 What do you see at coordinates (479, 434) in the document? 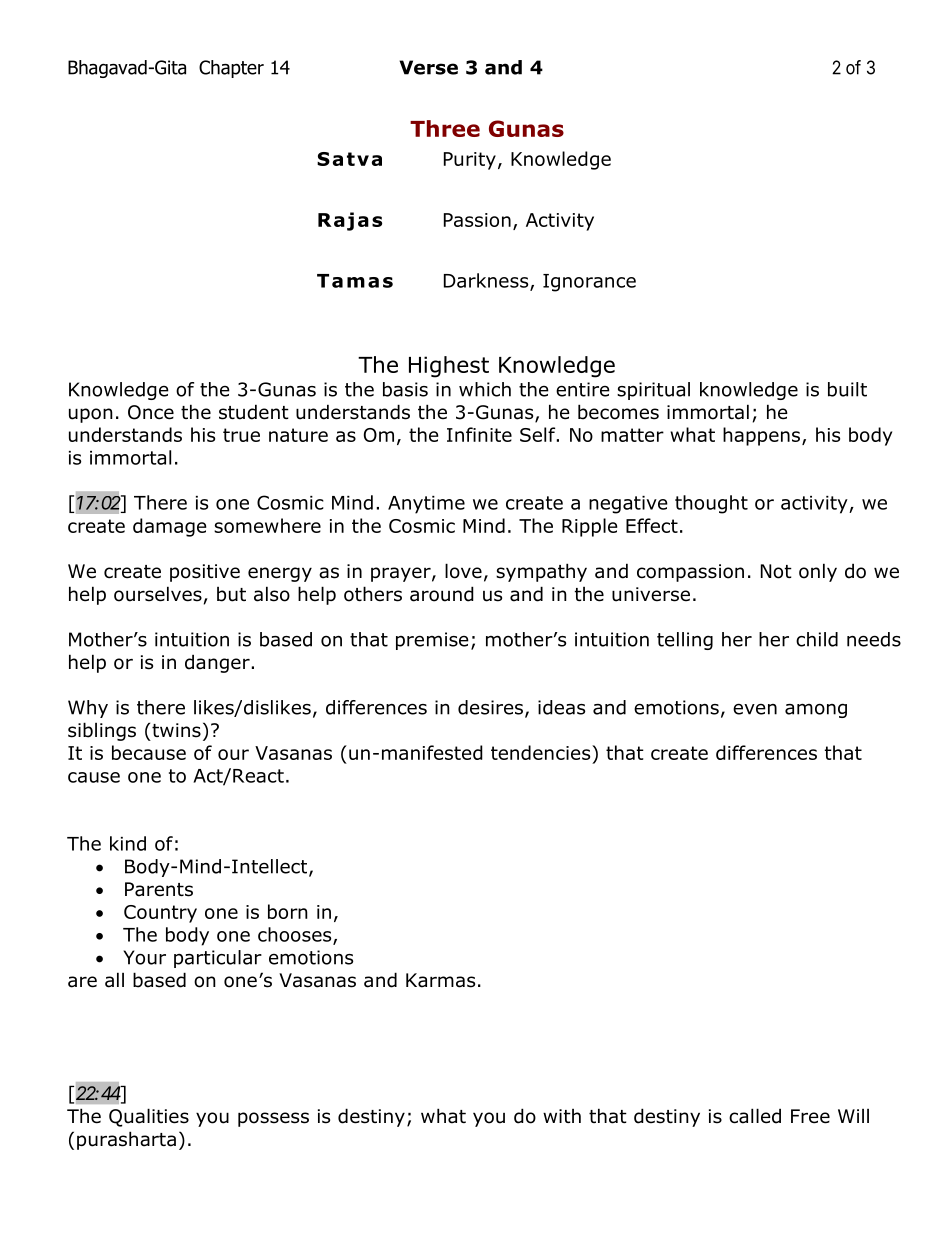
I see `Infinite` at bounding box center [479, 434].
